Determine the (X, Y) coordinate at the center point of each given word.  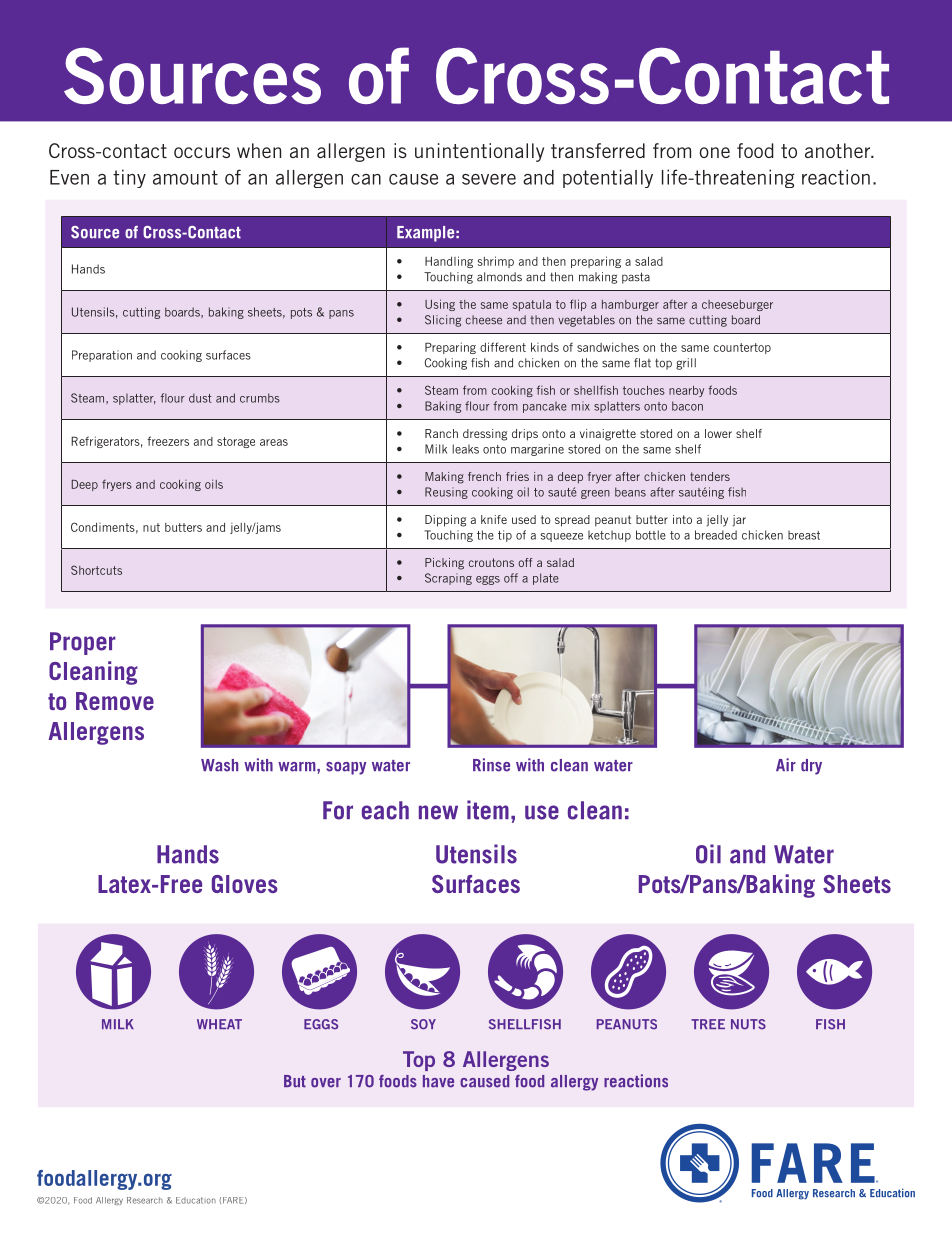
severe (489, 179)
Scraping (448, 579)
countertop (742, 348)
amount (185, 177)
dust (200, 398)
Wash (219, 765)
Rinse (491, 765)
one (715, 152)
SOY (423, 1024)
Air (786, 764)
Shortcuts (96, 570)
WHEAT (219, 1024)
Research (145, 1200)
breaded (716, 535)
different (503, 347)
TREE (708, 1024)
